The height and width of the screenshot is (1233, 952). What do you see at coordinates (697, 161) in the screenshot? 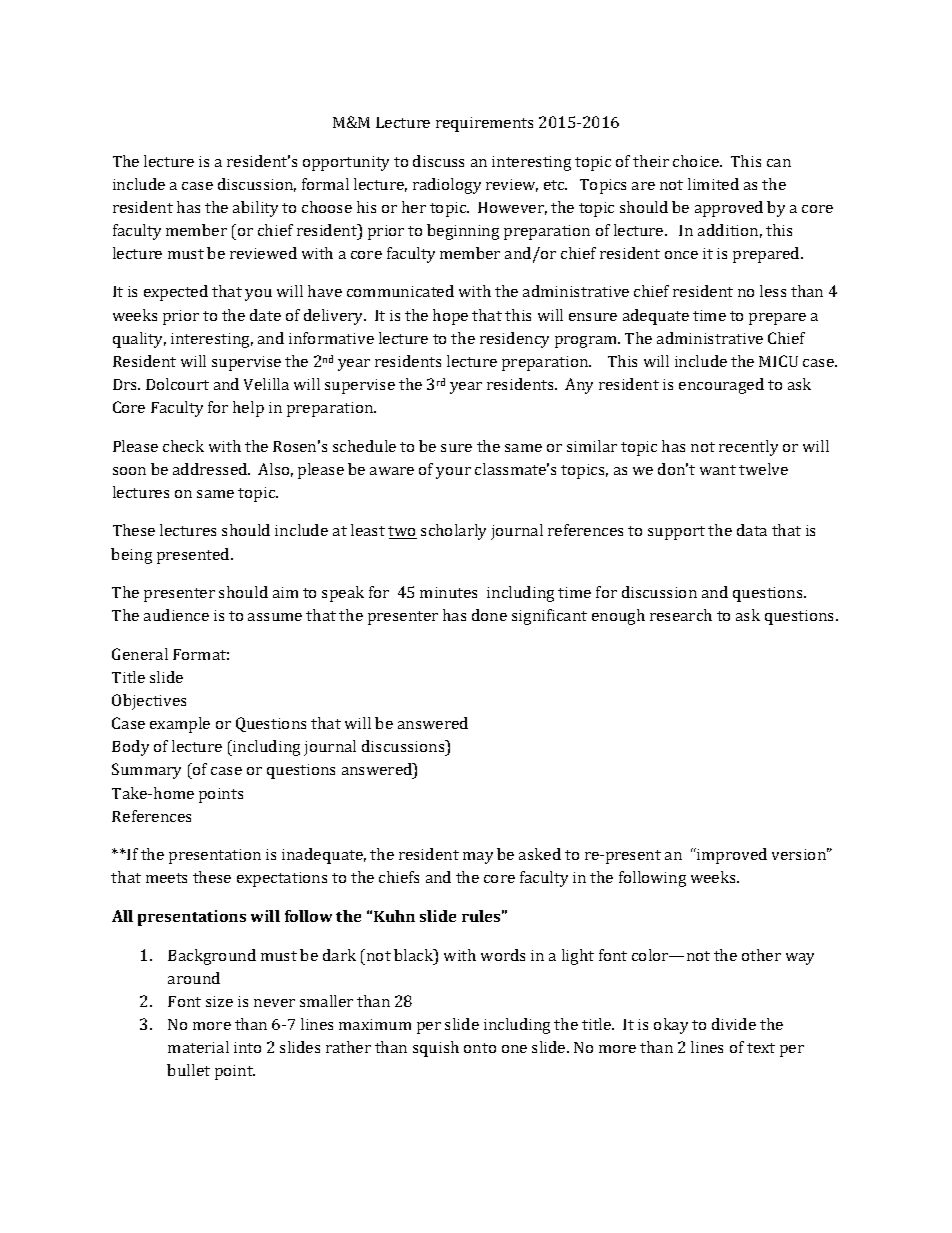
I see `choice` at bounding box center [697, 161].
